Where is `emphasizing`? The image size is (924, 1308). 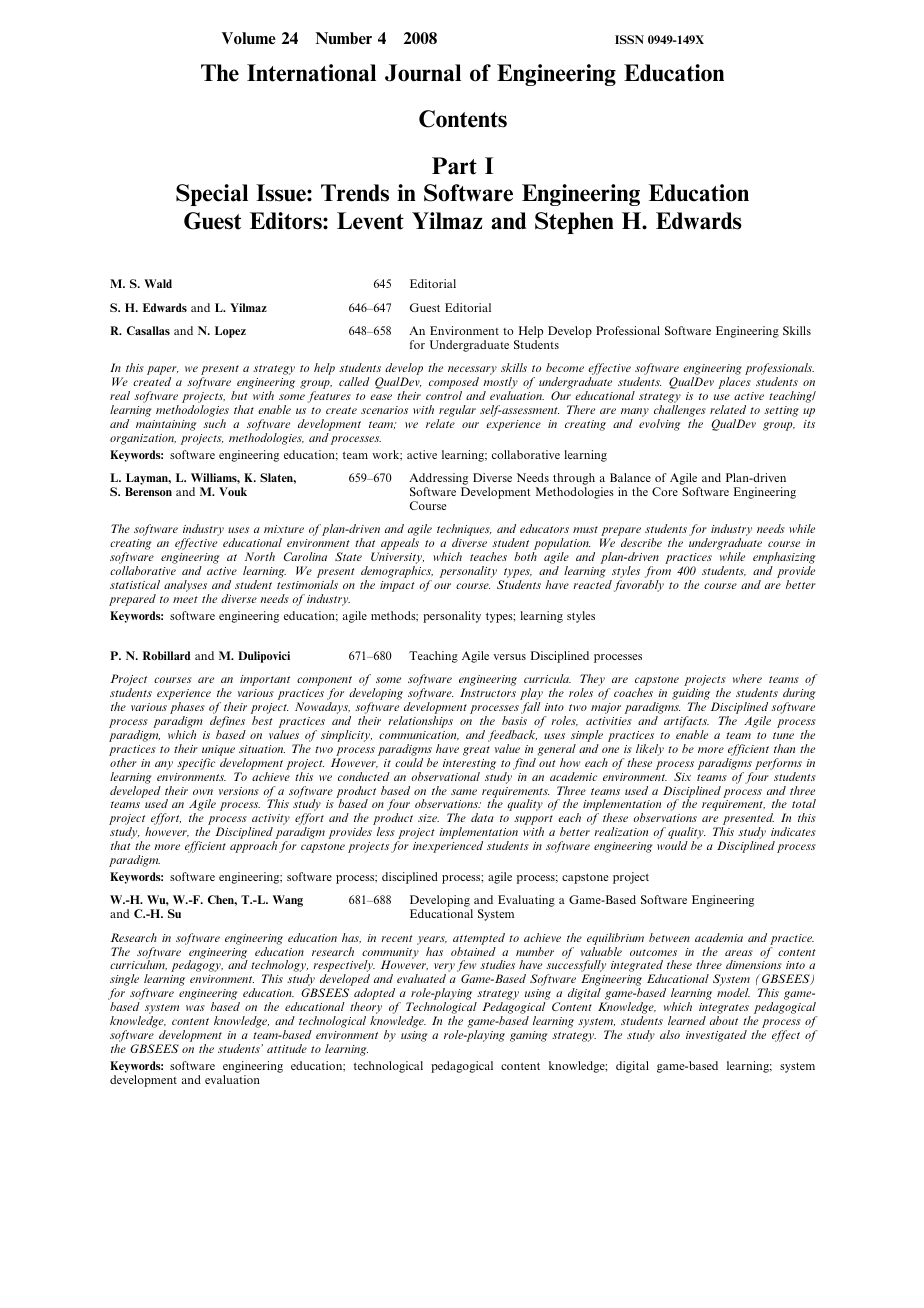 emphasizing is located at coordinates (784, 558).
